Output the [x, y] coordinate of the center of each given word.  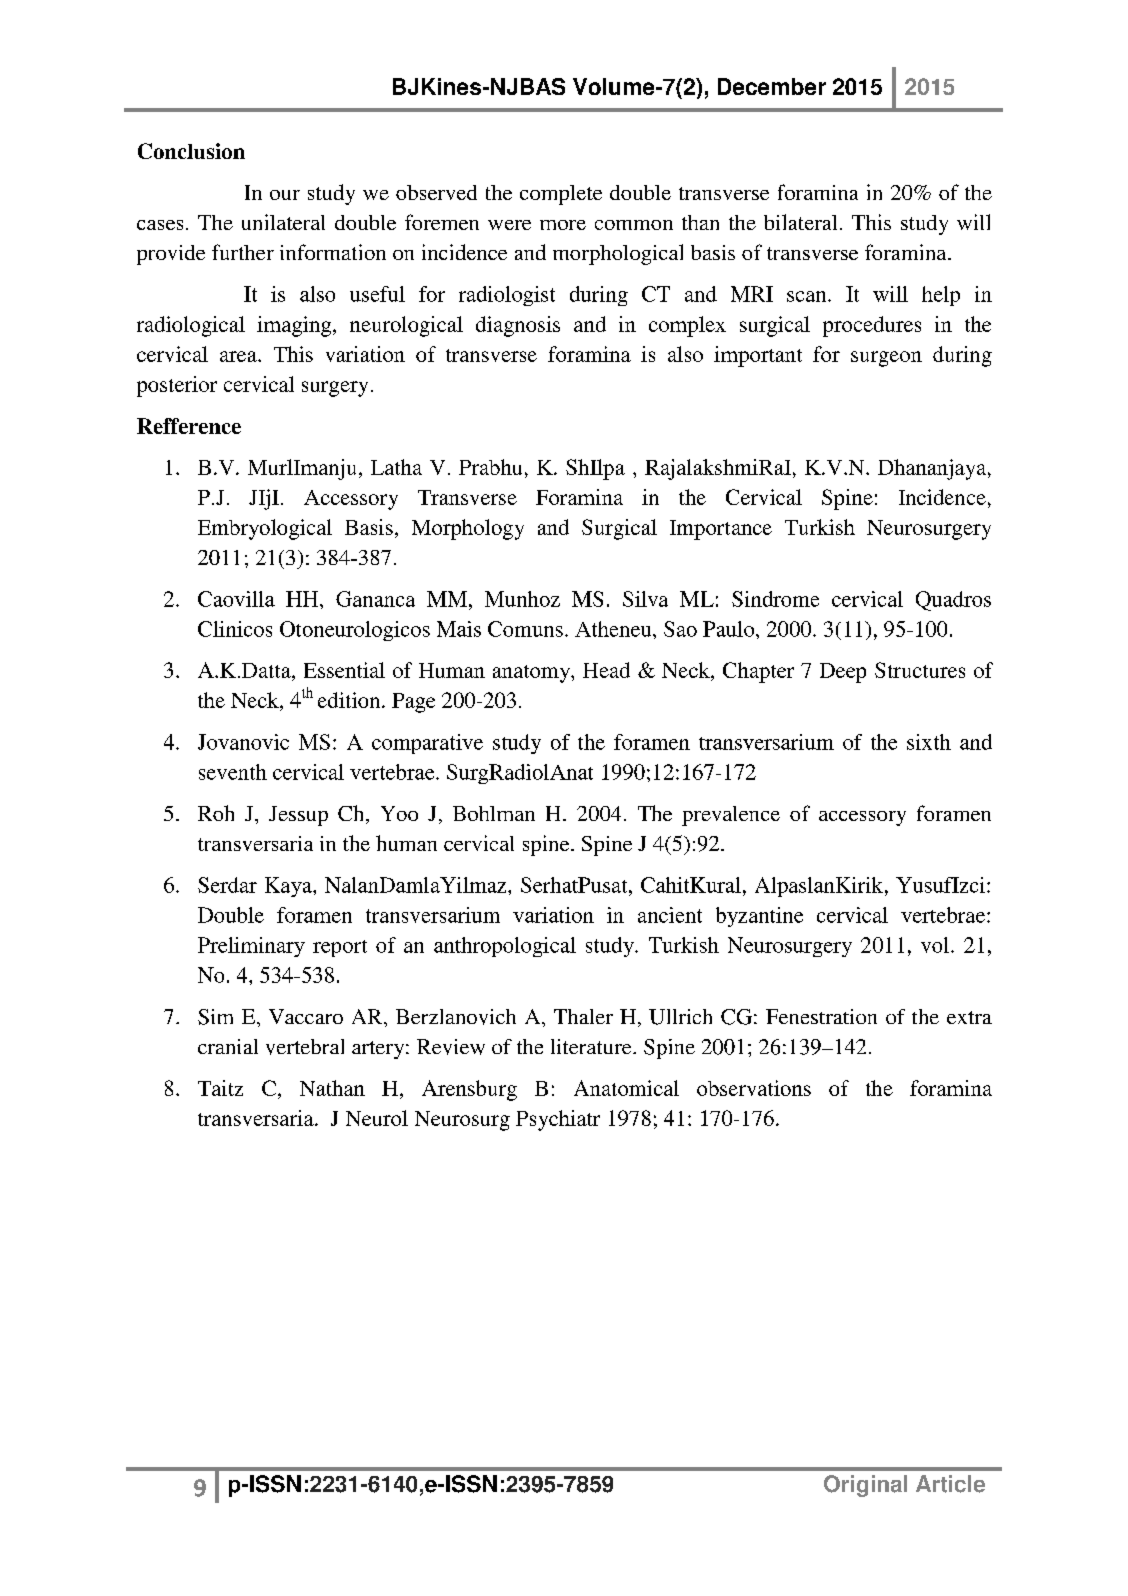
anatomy [532, 674]
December [772, 86]
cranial [228, 1046]
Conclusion [191, 151]
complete [561, 195]
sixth [929, 742]
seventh [233, 772]
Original [865, 1486]
